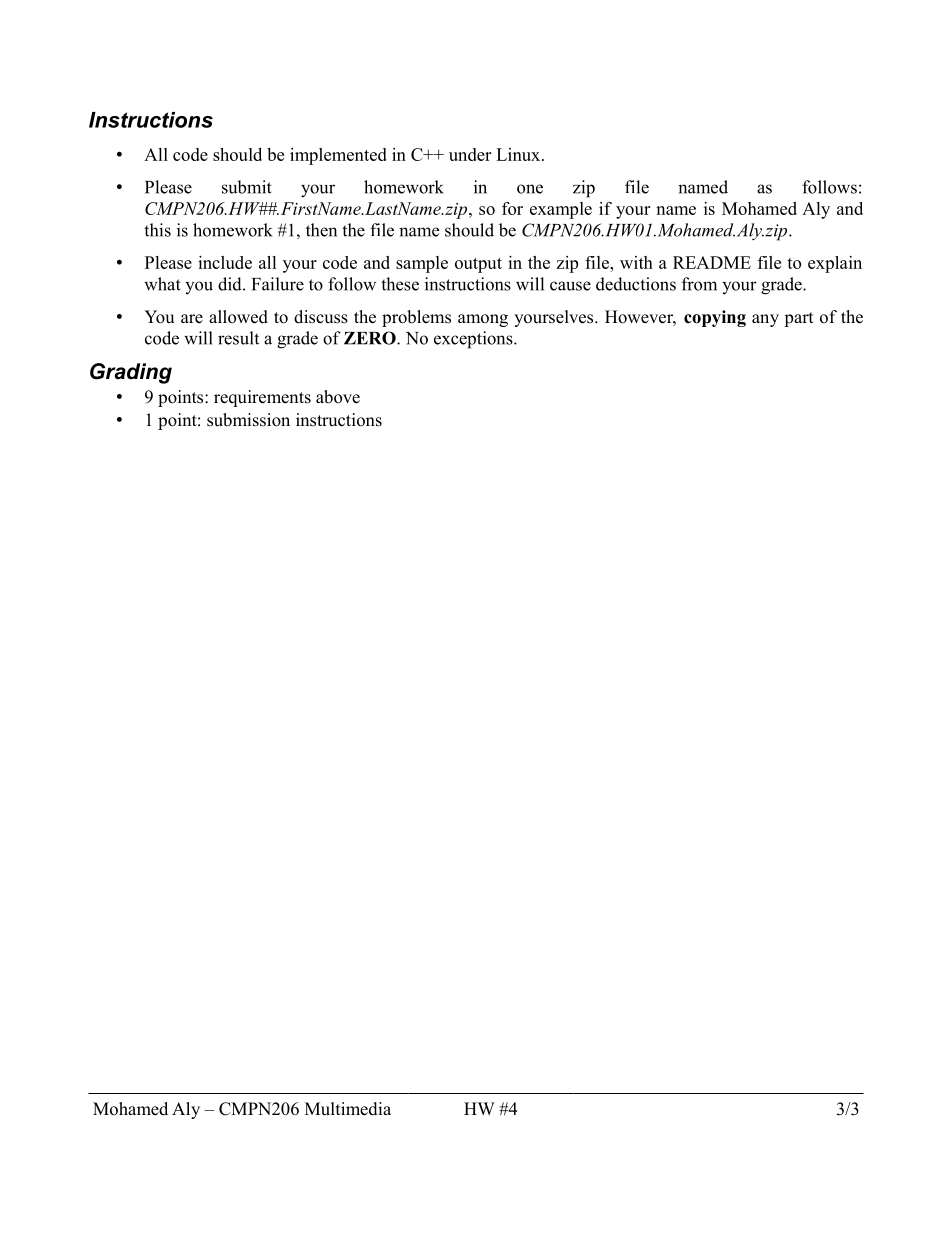  Describe the element at coordinates (247, 187) in the page. I see `submit` at that location.
